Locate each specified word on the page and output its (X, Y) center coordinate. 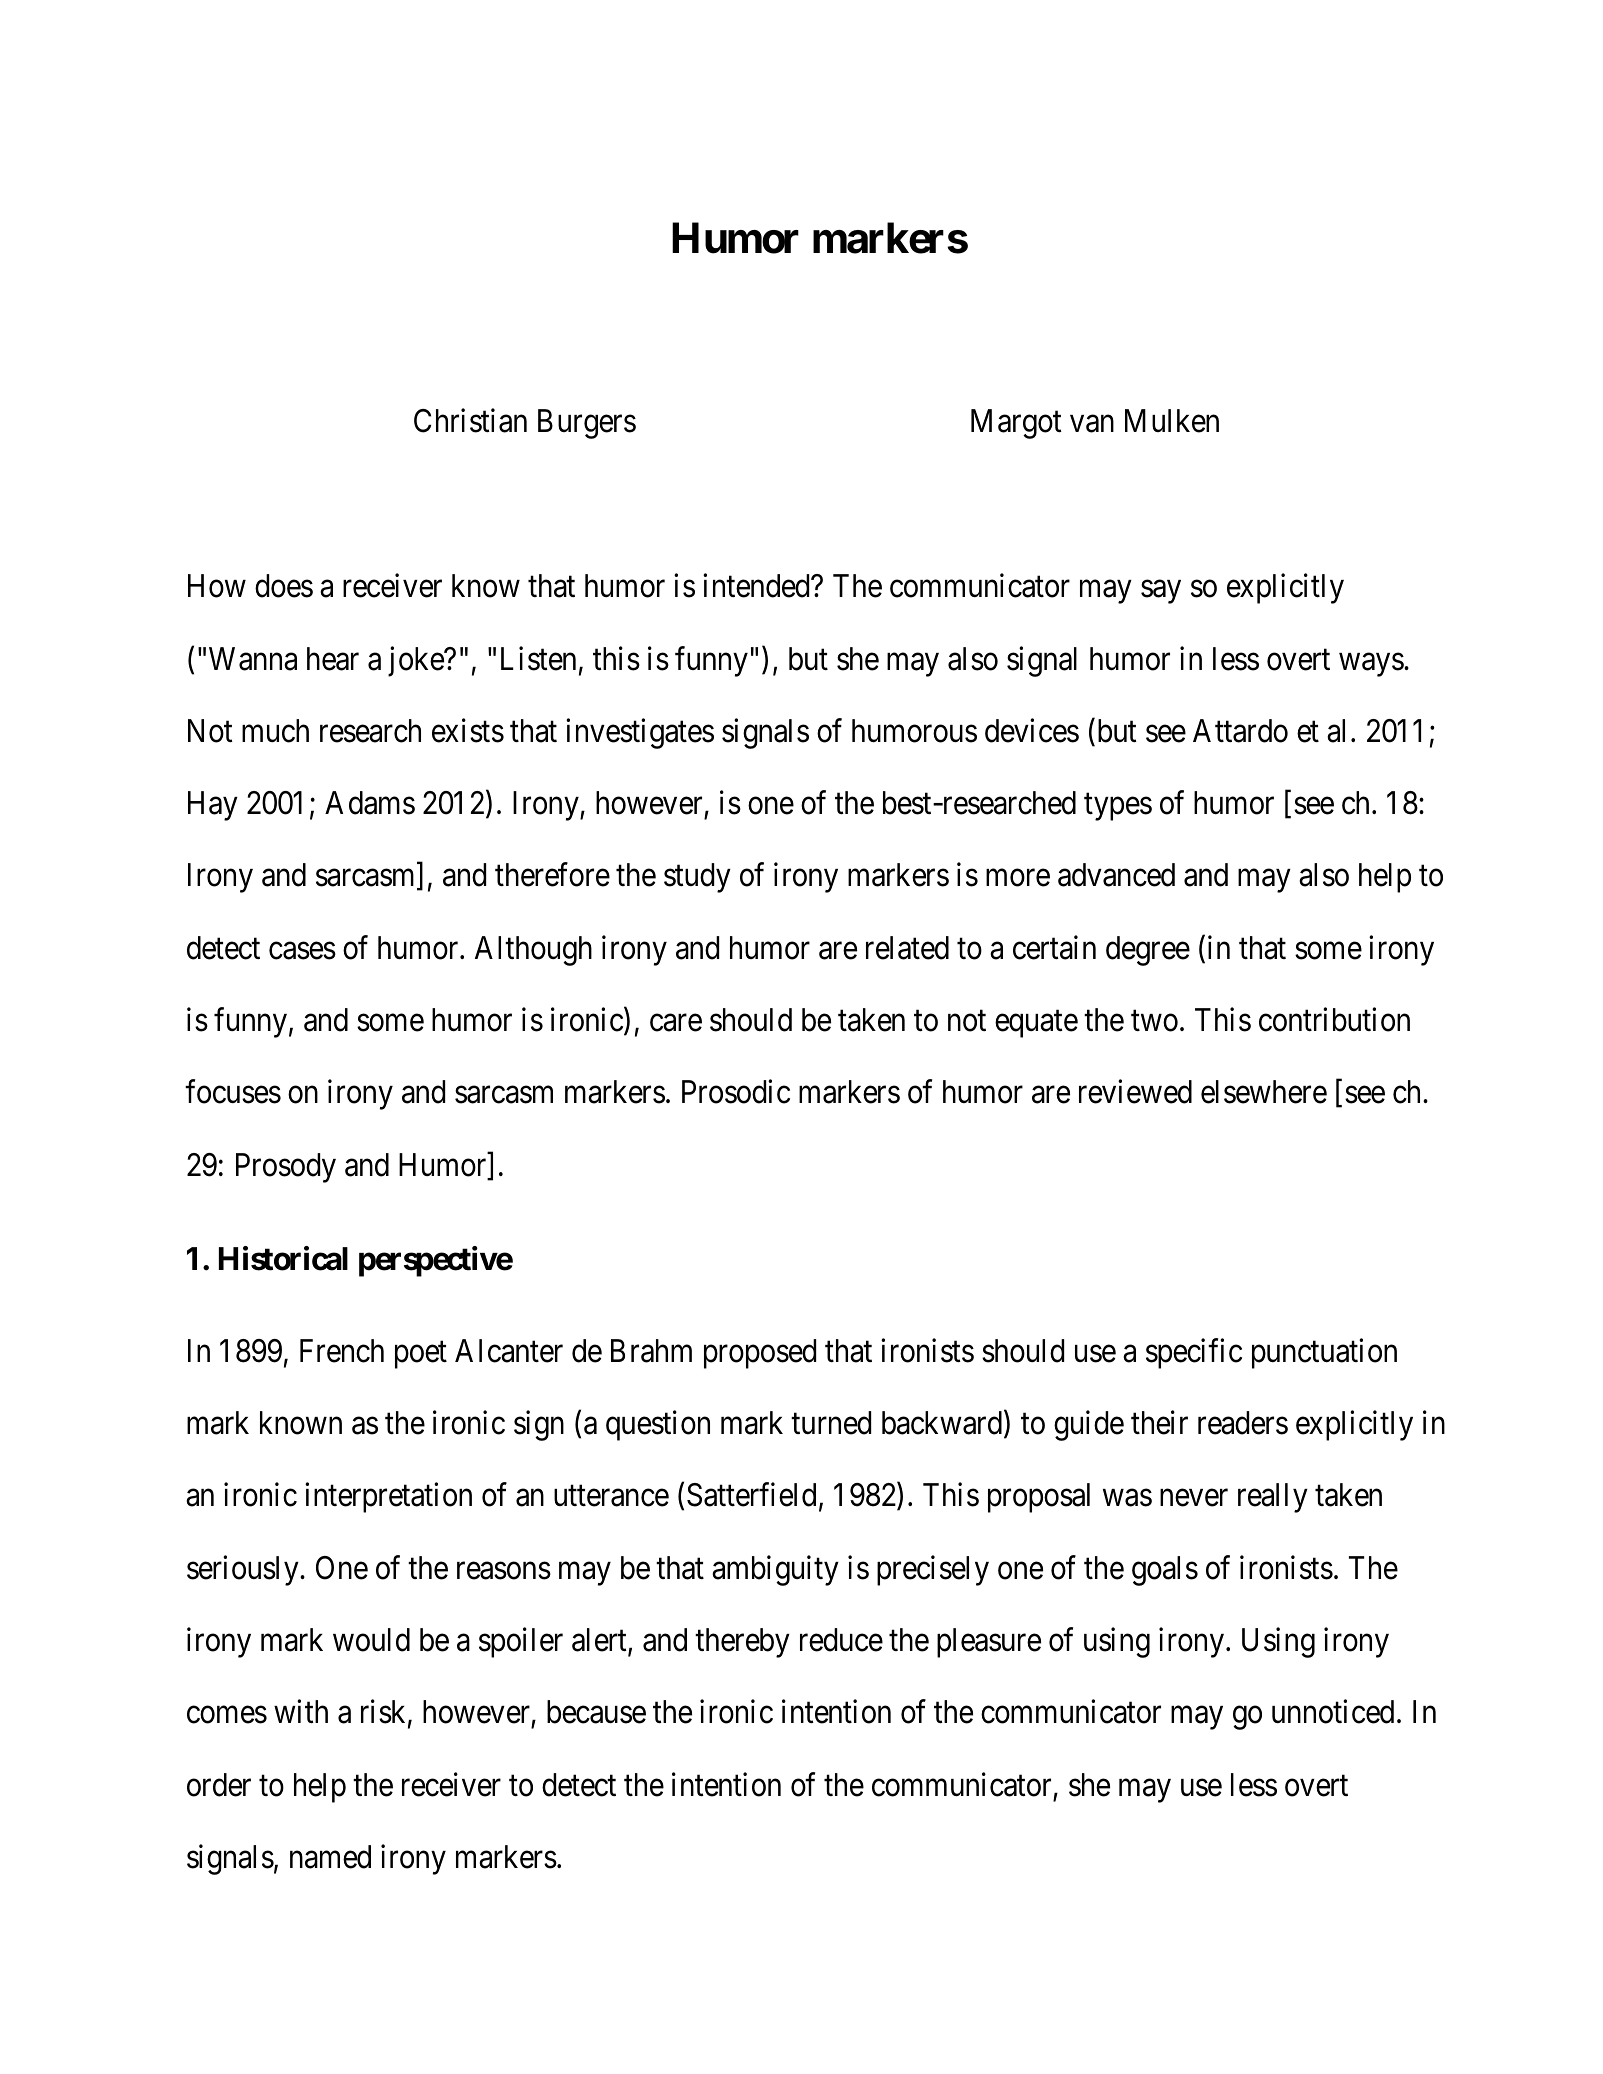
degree (1148, 951)
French (342, 1351)
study (697, 878)
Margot (1016, 424)
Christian (470, 420)
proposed (760, 1354)
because (596, 1712)
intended (757, 586)
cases (302, 951)
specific (1194, 1353)
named (330, 1857)
